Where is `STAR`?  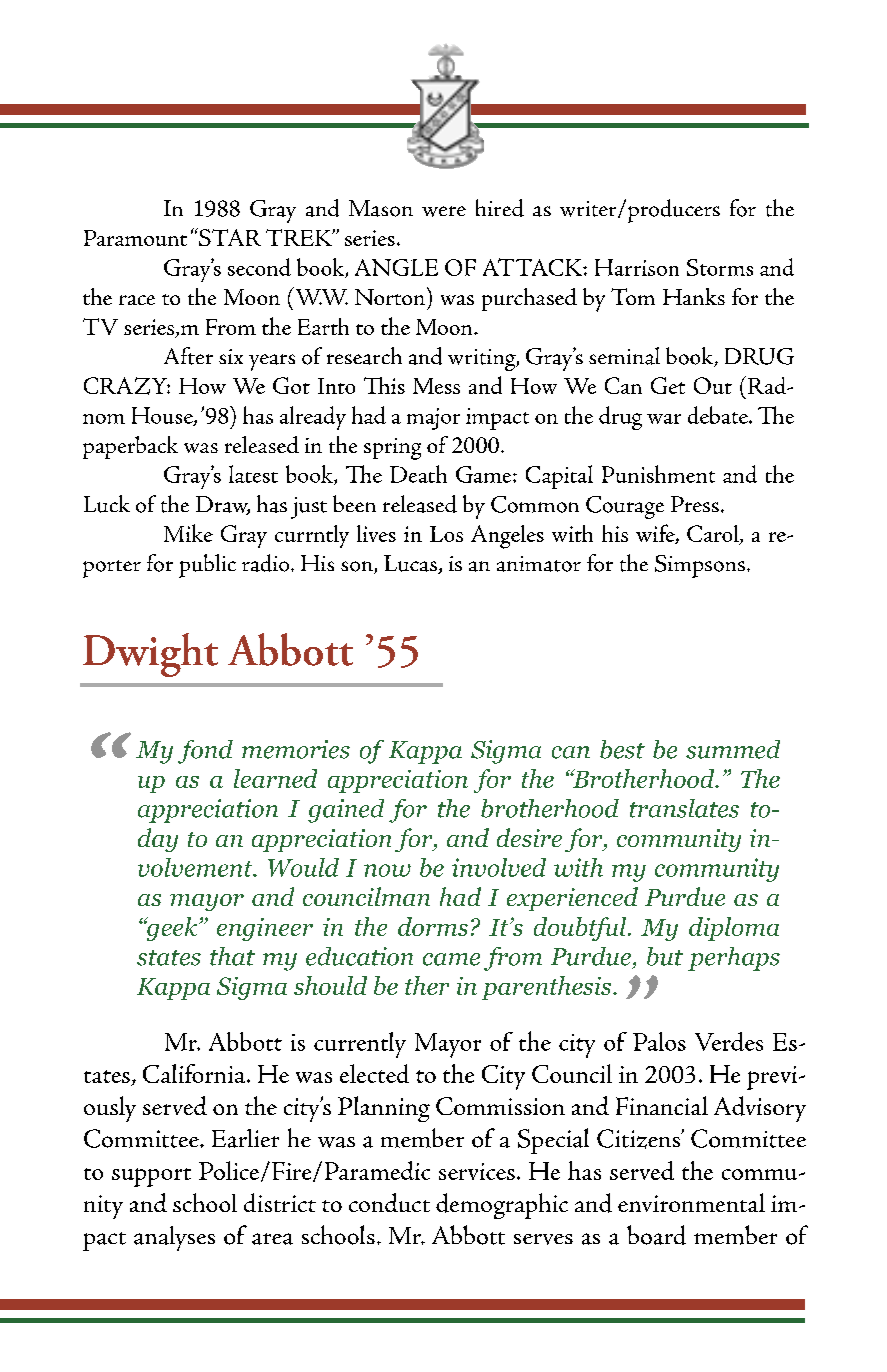
STAR is located at coordinates (229, 237).
